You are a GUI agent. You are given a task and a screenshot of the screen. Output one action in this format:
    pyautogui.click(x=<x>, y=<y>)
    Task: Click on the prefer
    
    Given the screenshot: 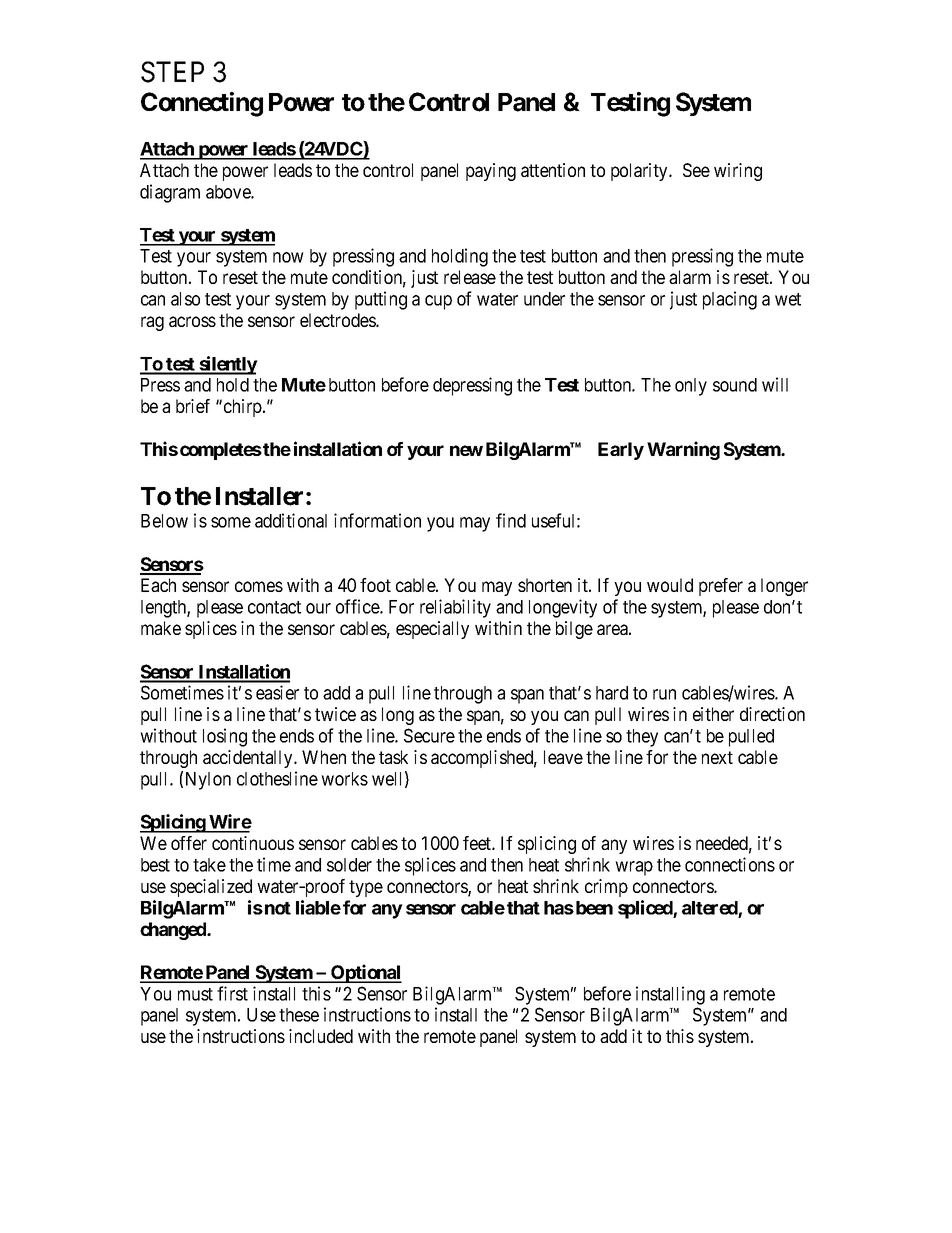 What is the action you would take?
    pyautogui.click(x=721, y=587)
